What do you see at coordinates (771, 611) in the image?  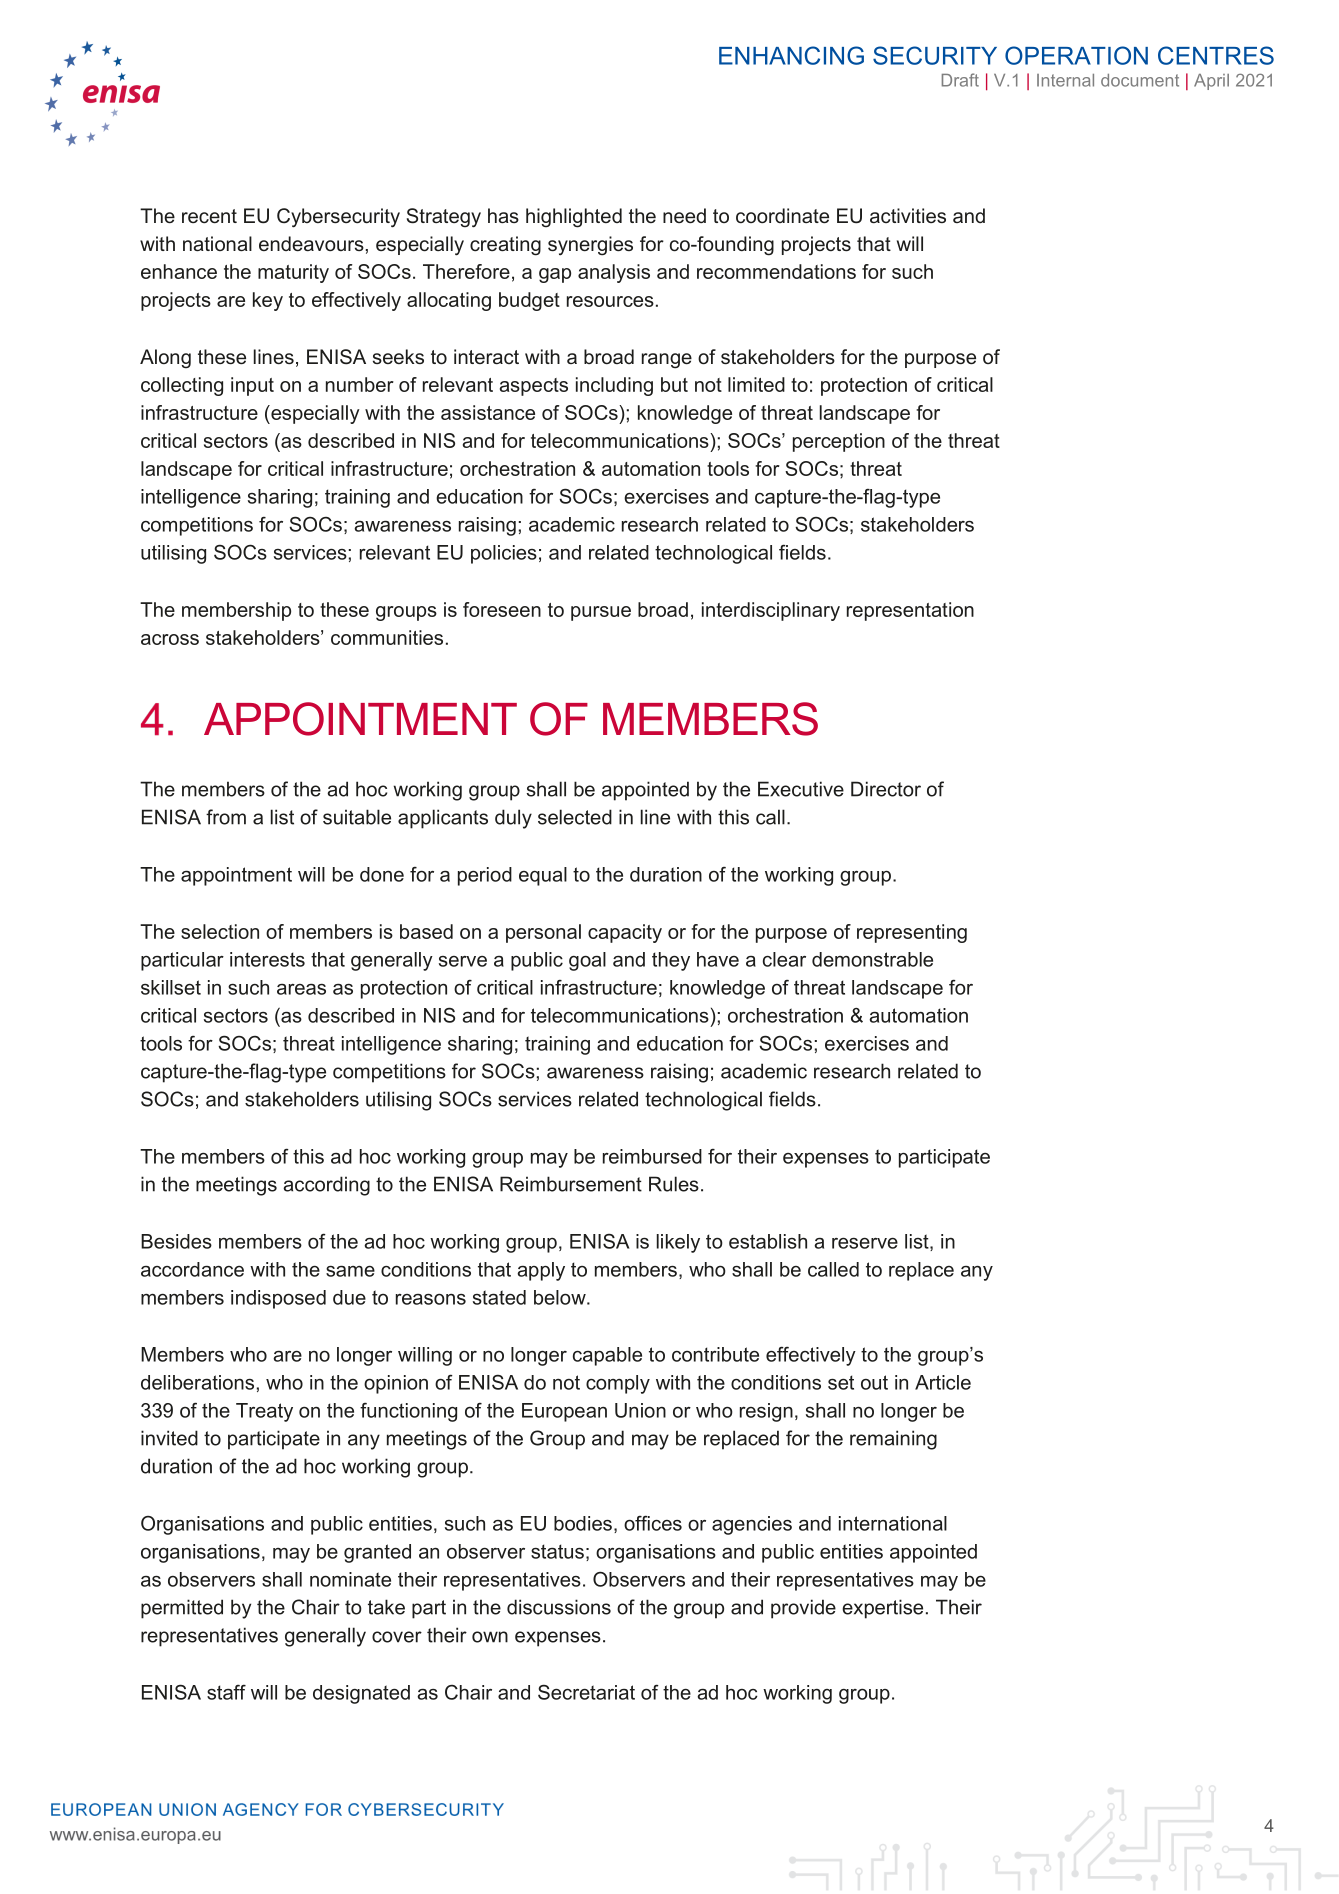 I see `interdisciplinary` at bounding box center [771, 611].
